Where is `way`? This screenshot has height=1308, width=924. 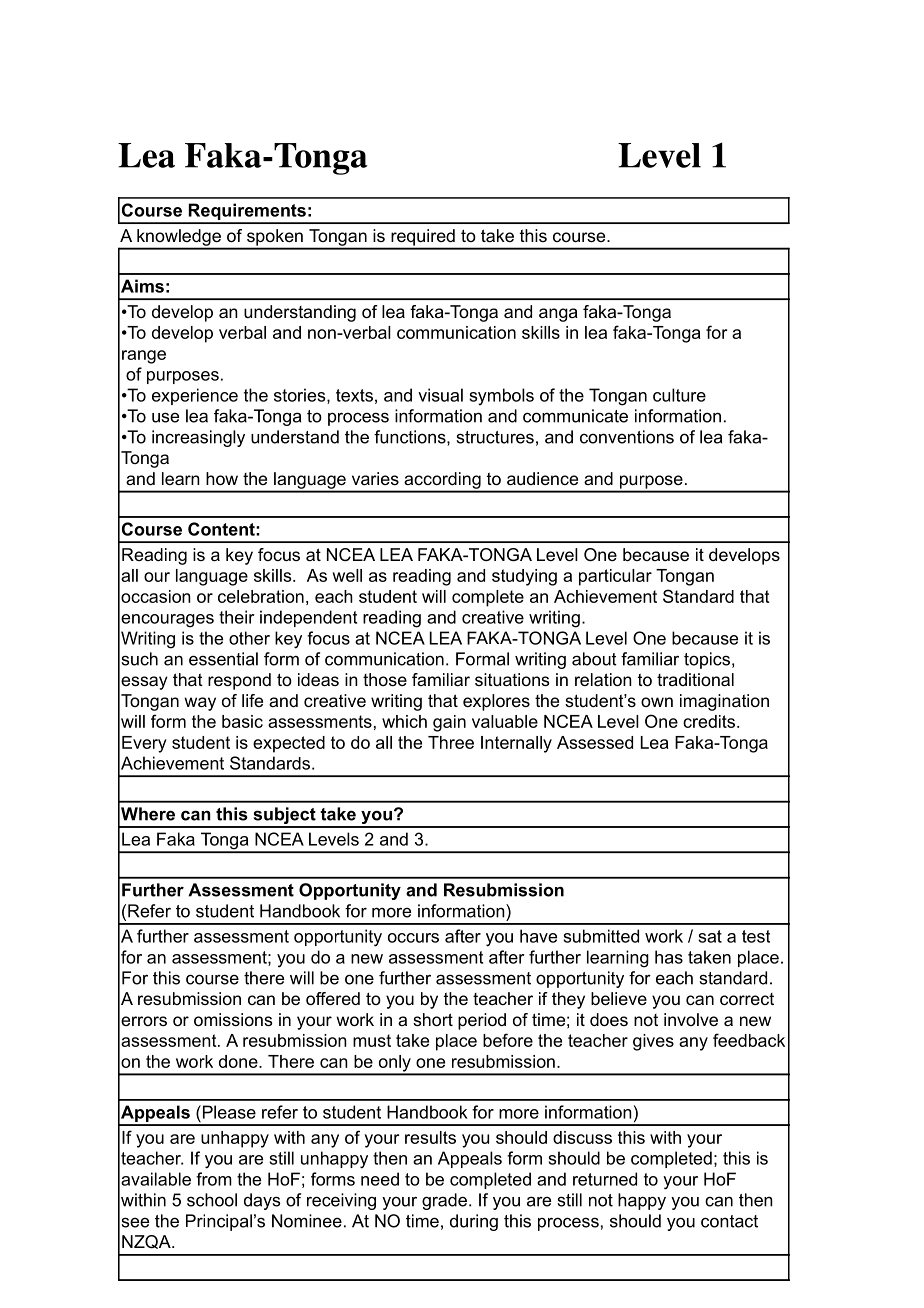 way is located at coordinates (200, 704).
